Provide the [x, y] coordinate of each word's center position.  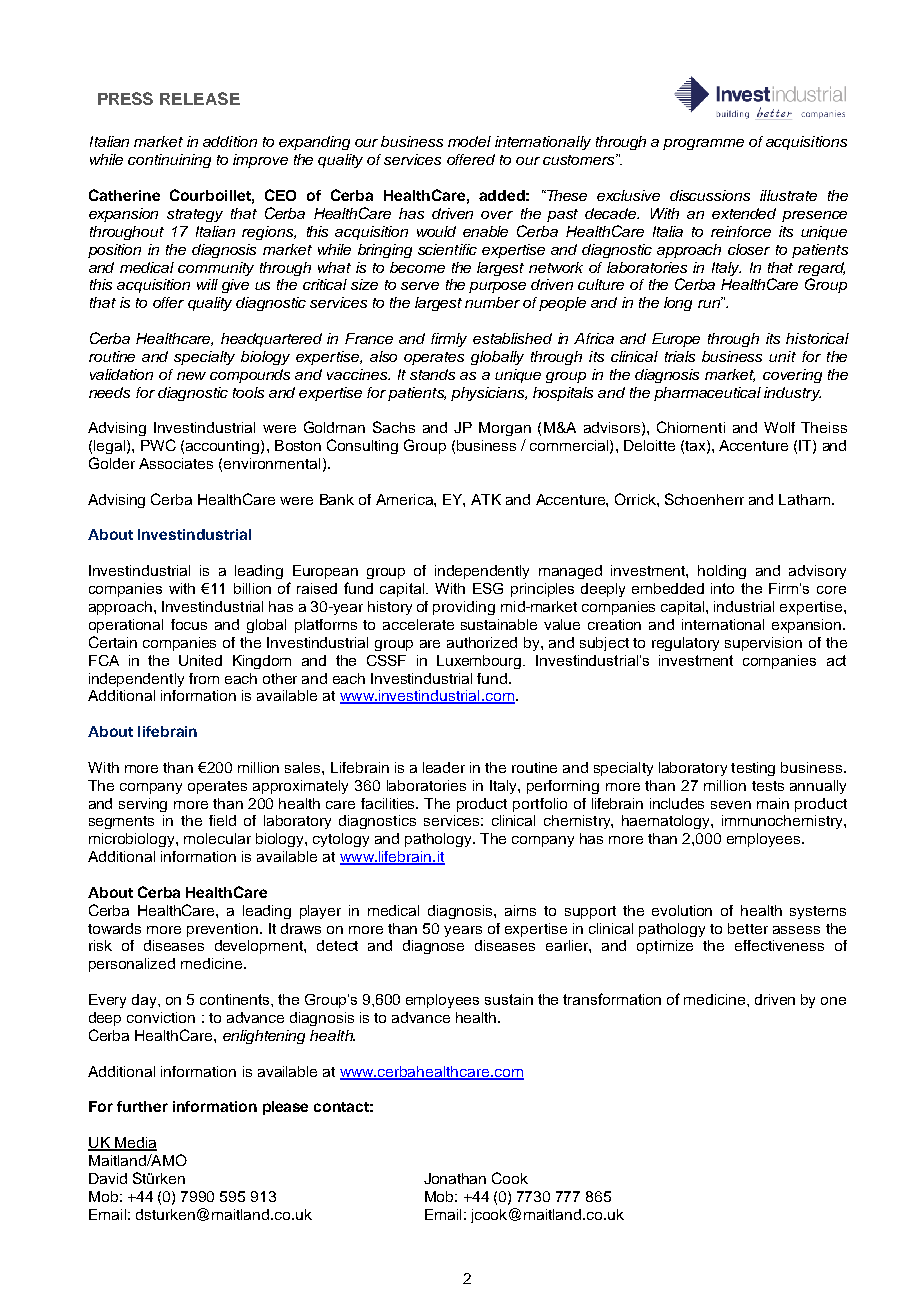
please [285, 1108]
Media [135, 1144]
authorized [482, 642]
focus [189, 624]
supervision [763, 644]
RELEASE [200, 98]
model [469, 141]
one [833, 1001]
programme [703, 144]
